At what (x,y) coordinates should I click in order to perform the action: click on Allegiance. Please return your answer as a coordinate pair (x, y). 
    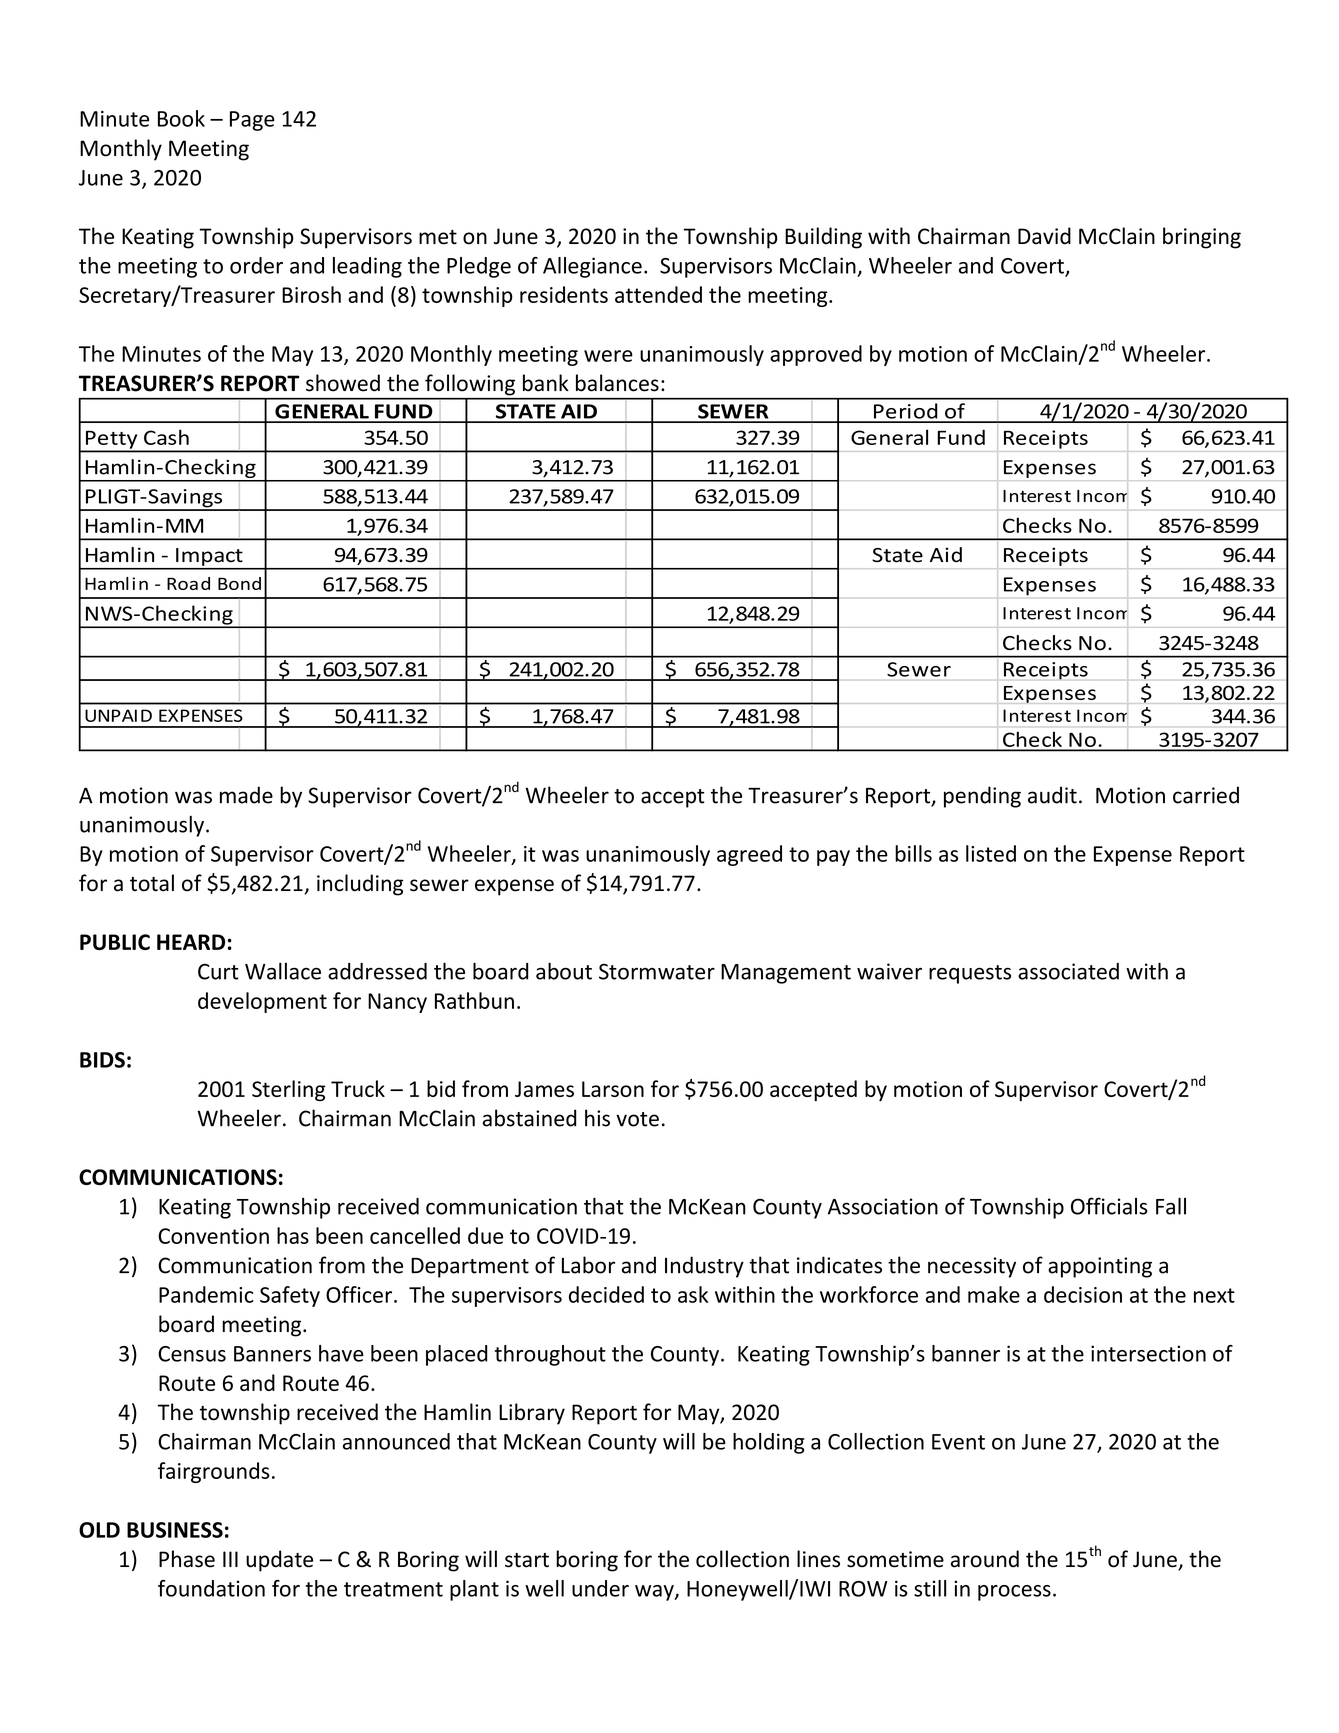
    Looking at the image, I should click on (592, 267).
